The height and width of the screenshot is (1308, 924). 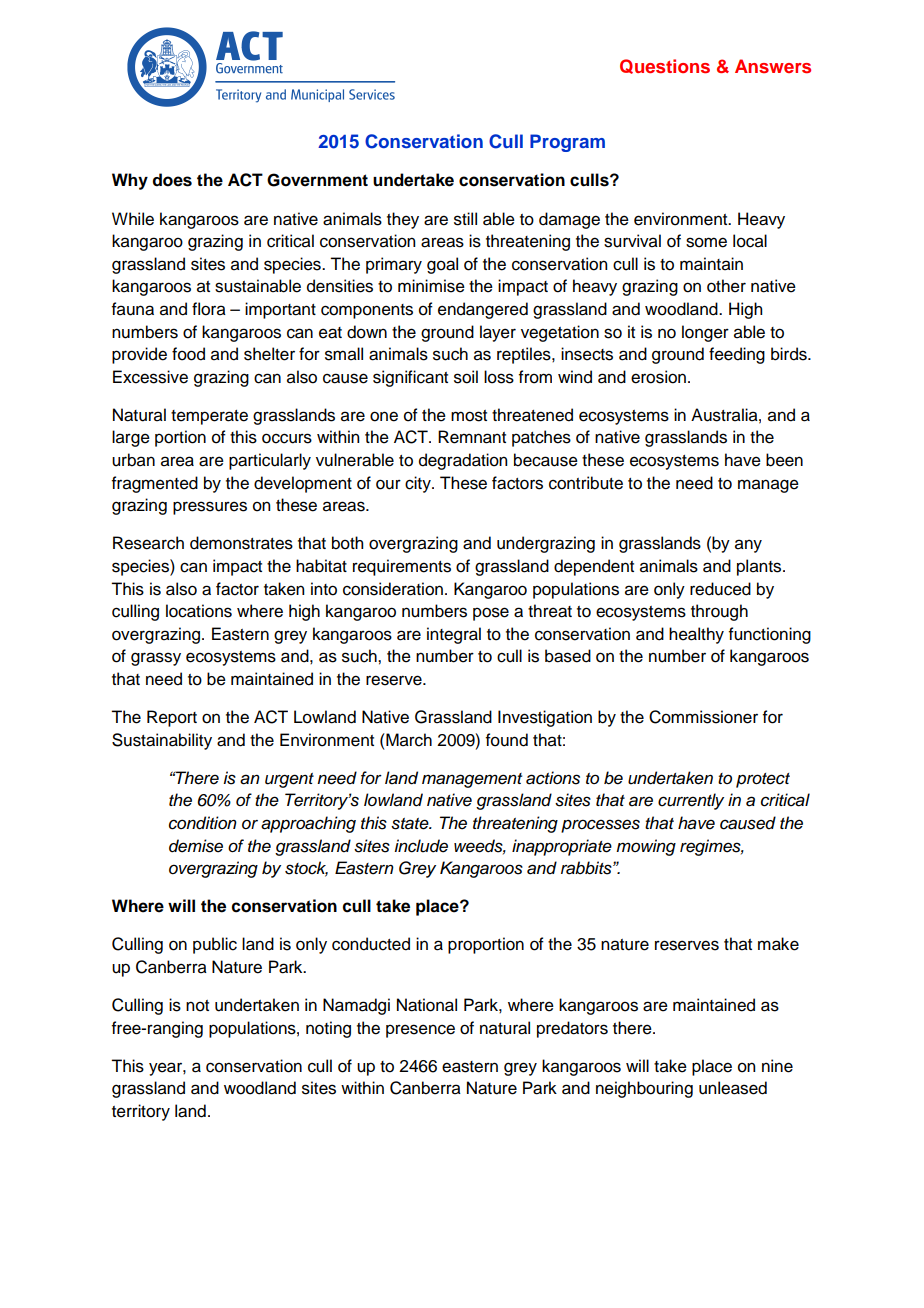 What do you see at coordinates (720, 589) in the screenshot?
I see `reduced` at bounding box center [720, 589].
